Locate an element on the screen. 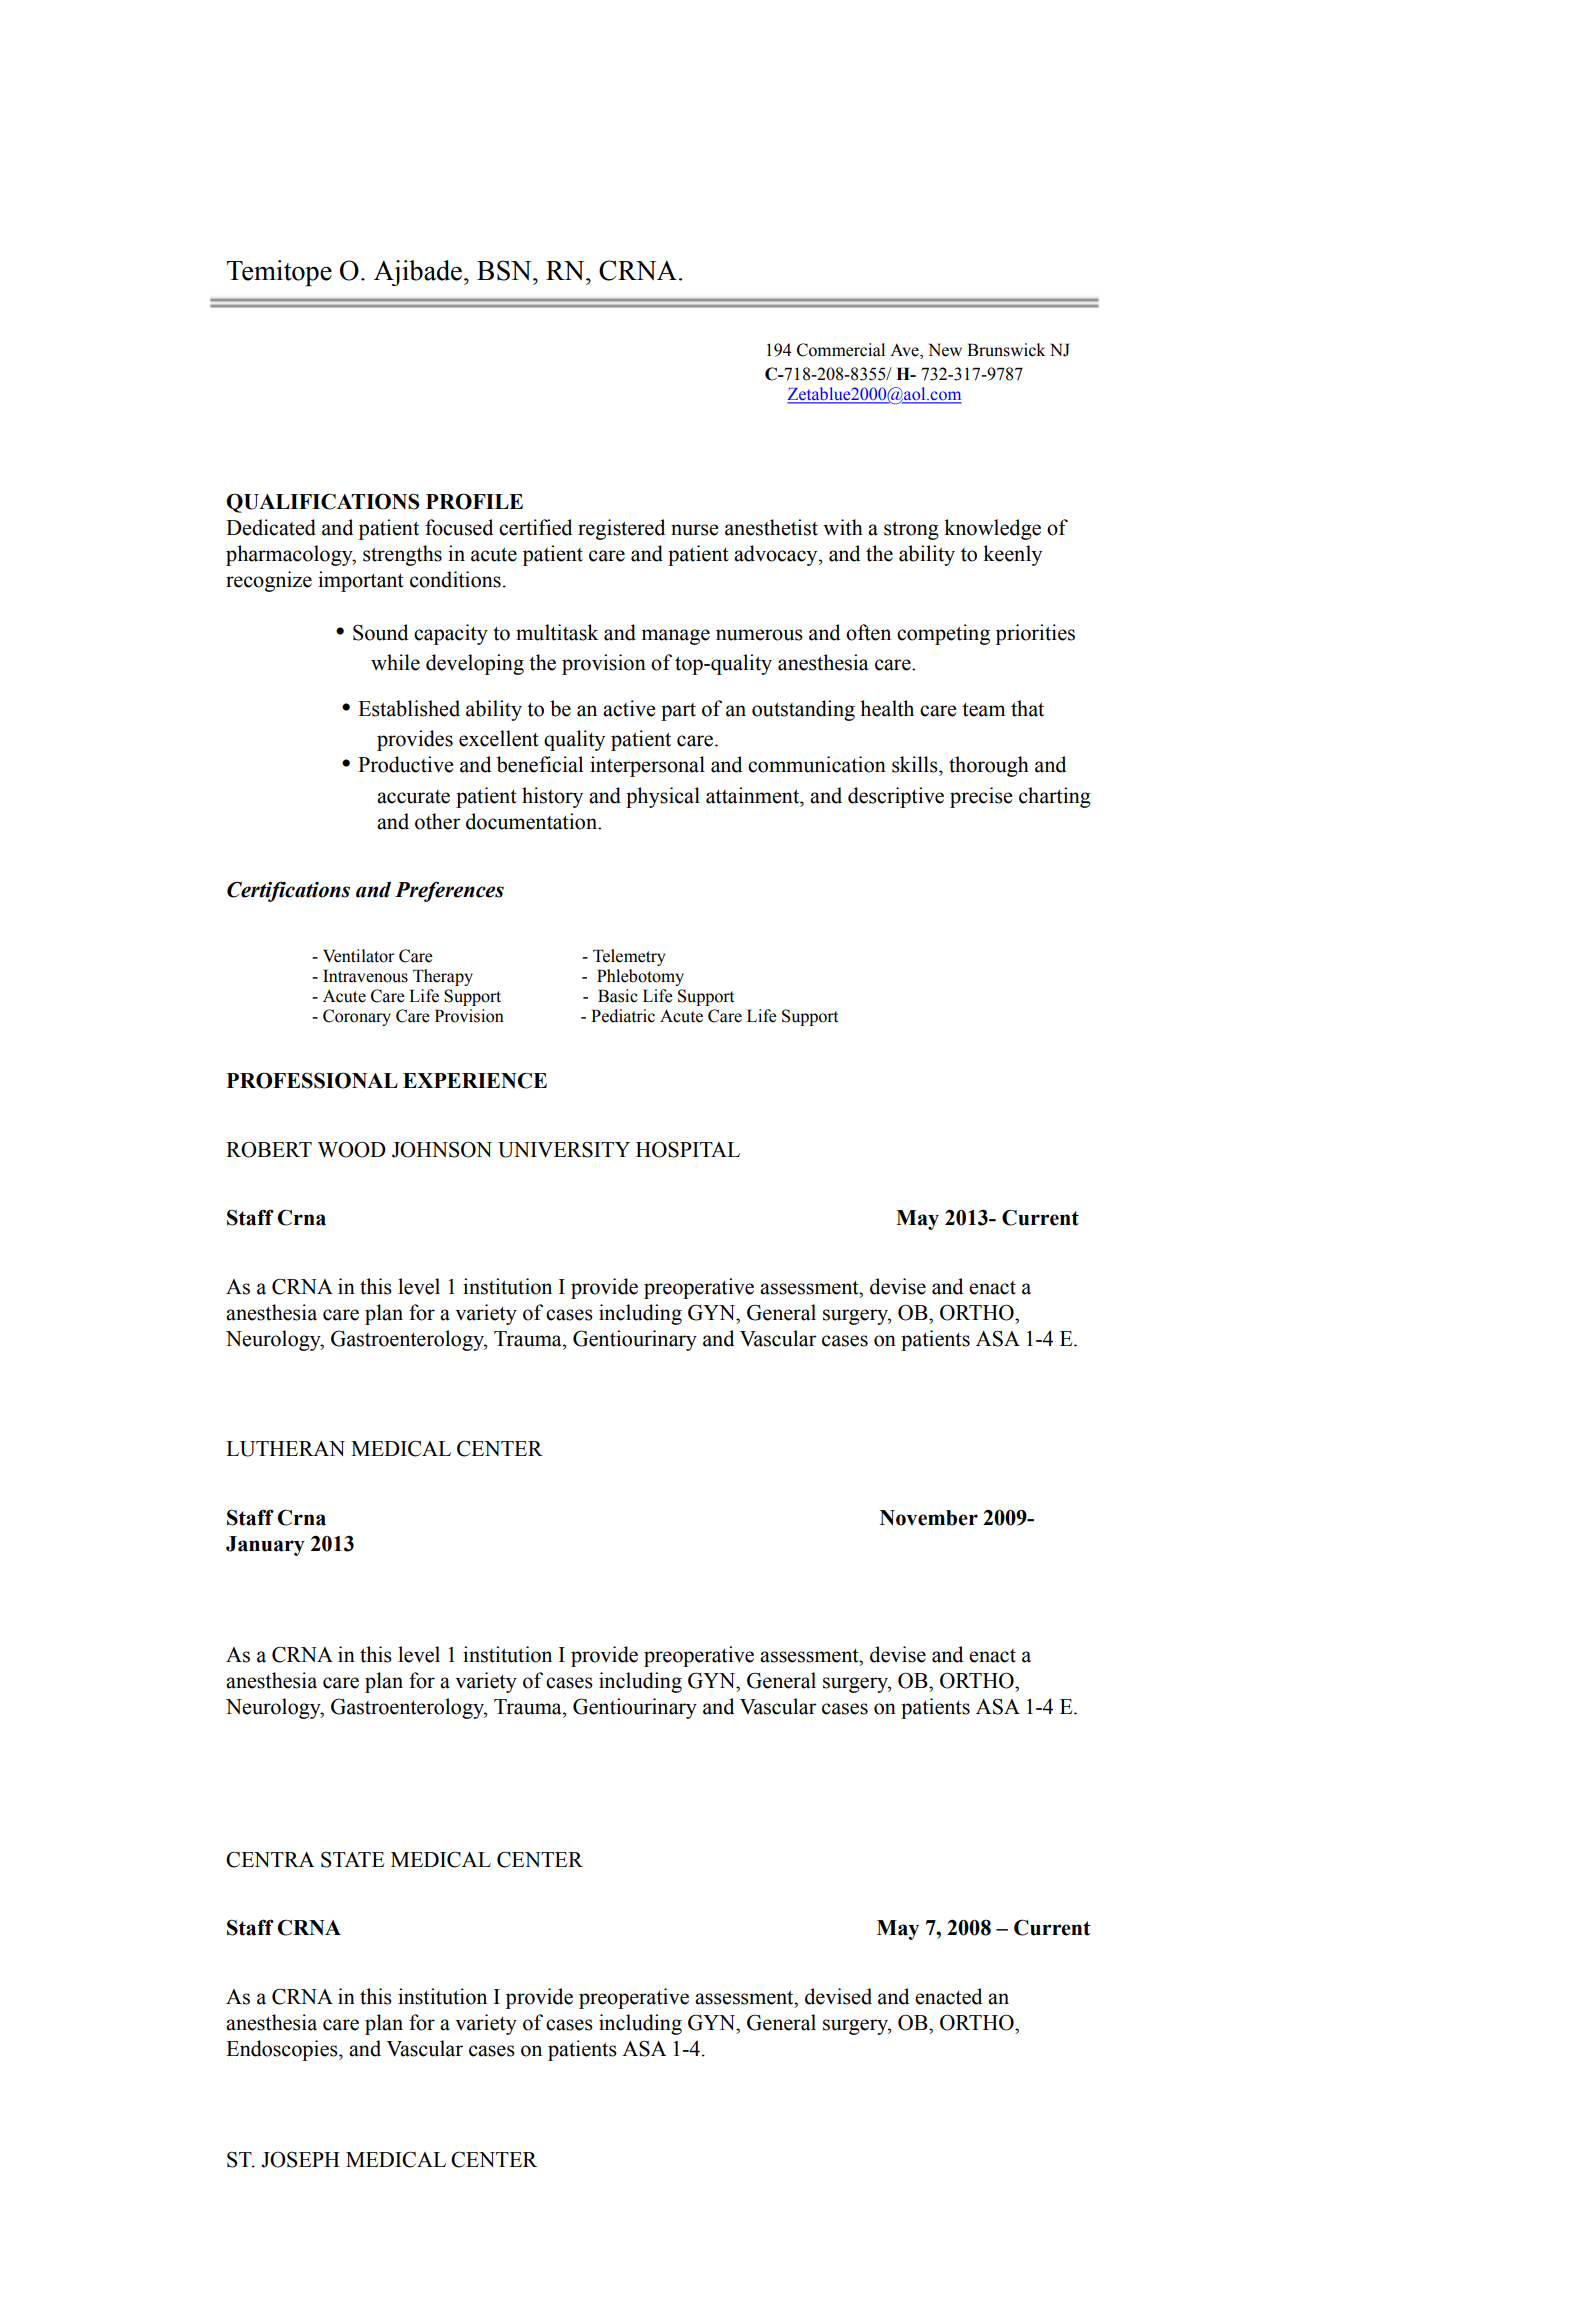  Coronary is located at coordinates (357, 1017).
